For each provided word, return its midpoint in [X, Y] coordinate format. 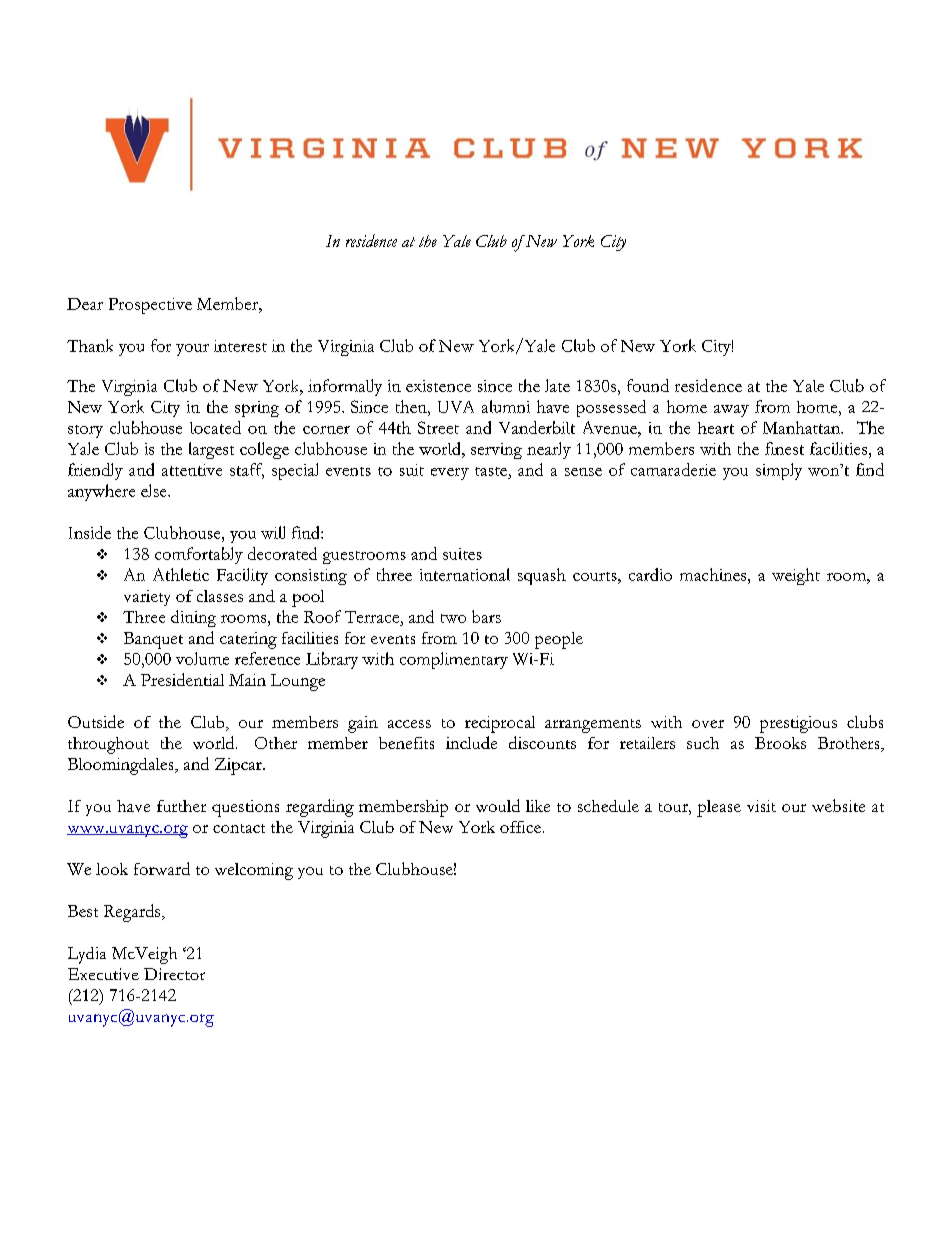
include [471, 742]
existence [438, 386]
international [465, 574]
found [648, 385]
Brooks [780, 743]
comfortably [199, 555]
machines [714, 574]
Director [174, 974]
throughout [108, 745]
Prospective [150, 306]
